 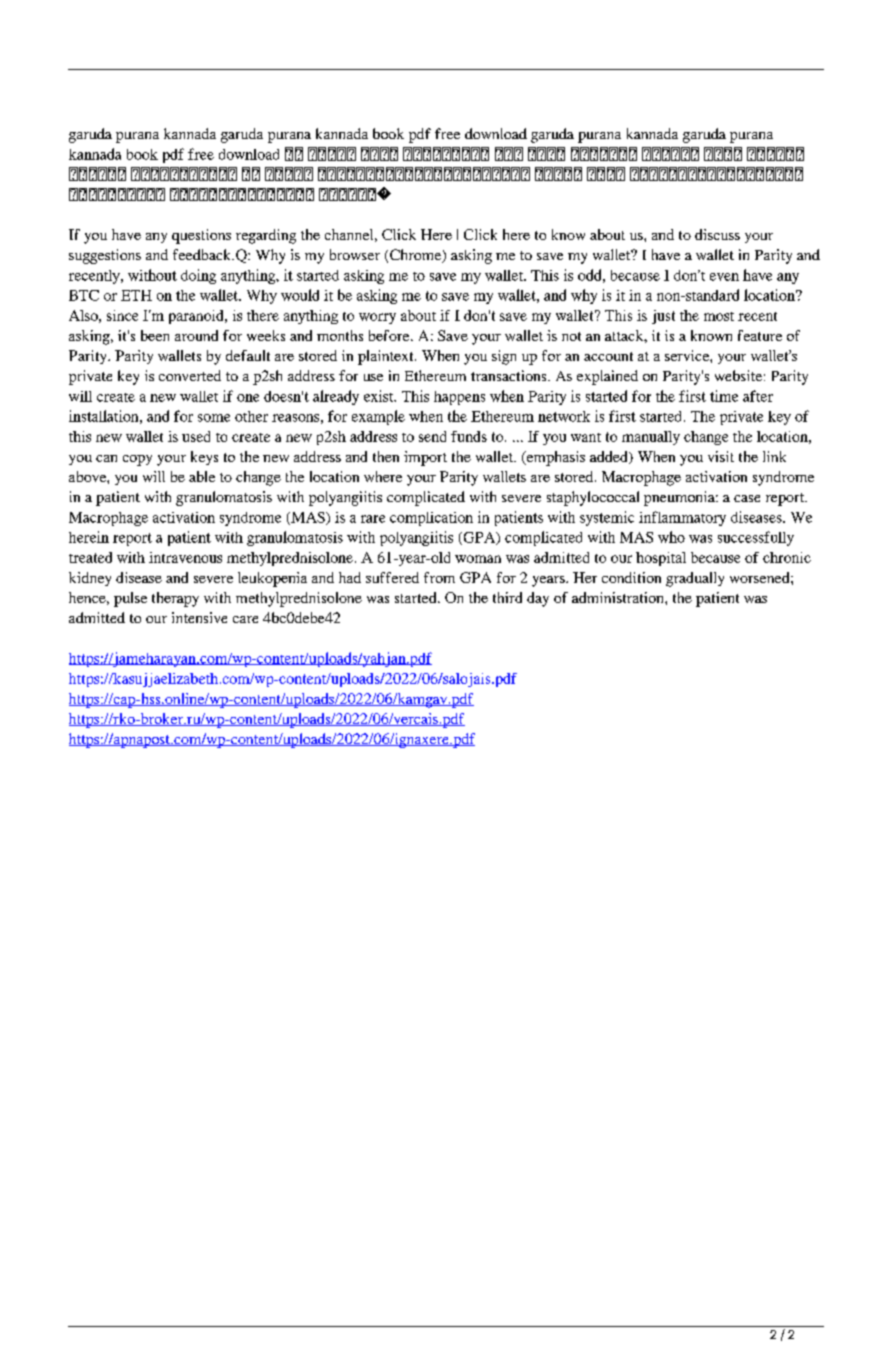 I want to click on therapy, so click(x=175, y=599).
